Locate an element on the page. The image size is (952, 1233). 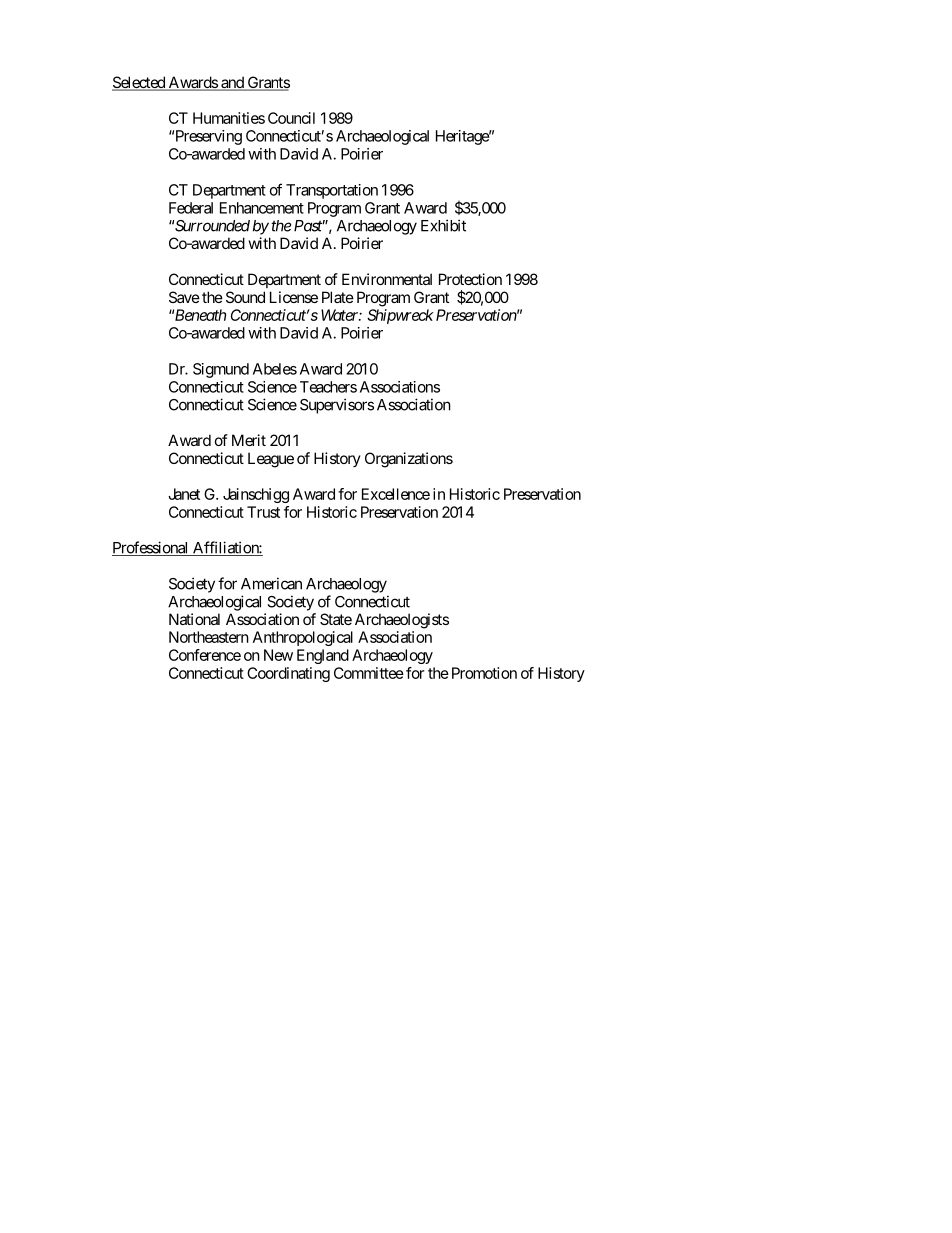
Council is located at coordinates (291, 118).
